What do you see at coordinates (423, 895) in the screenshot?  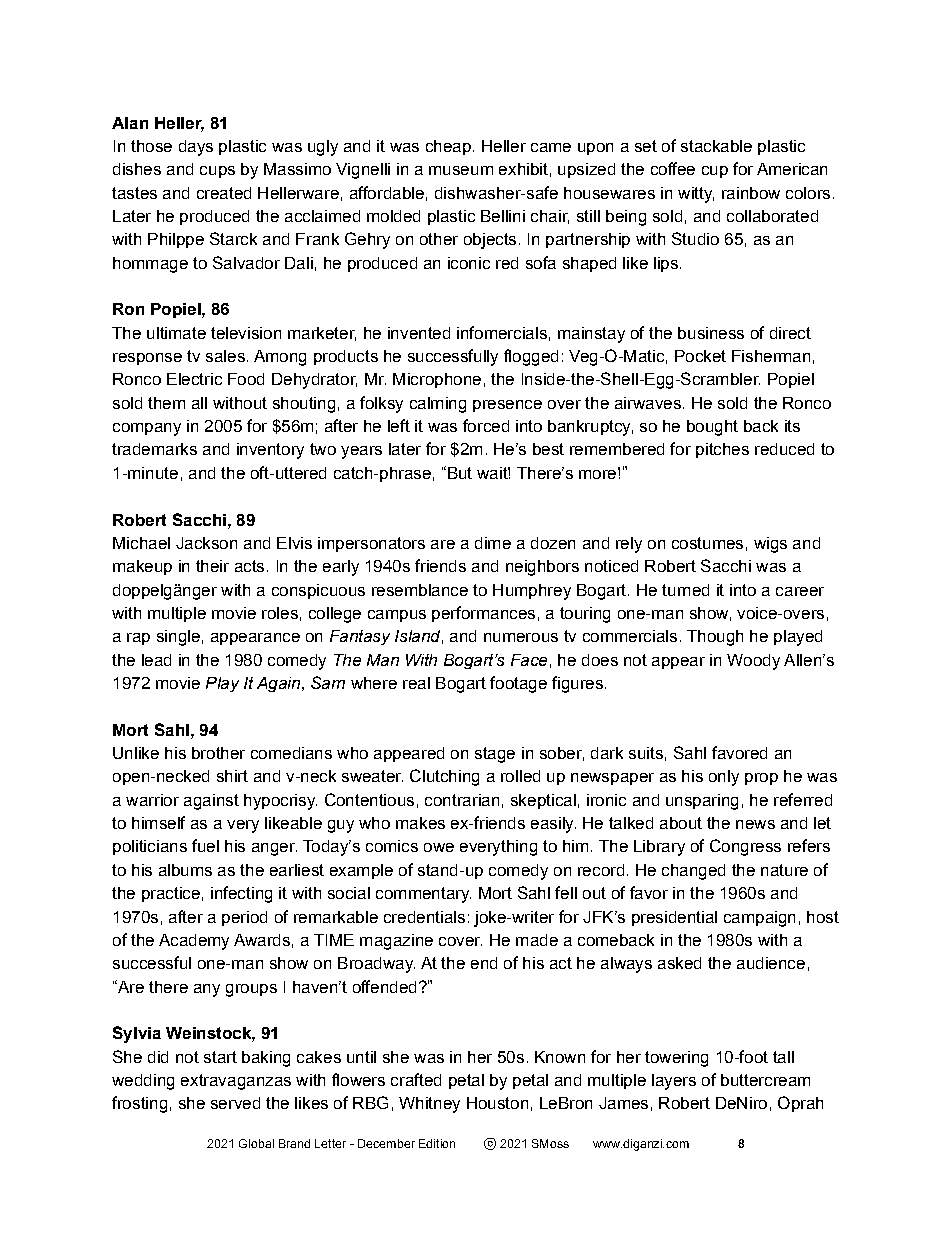 I see `commentary` at bounding box center [423, 895].
